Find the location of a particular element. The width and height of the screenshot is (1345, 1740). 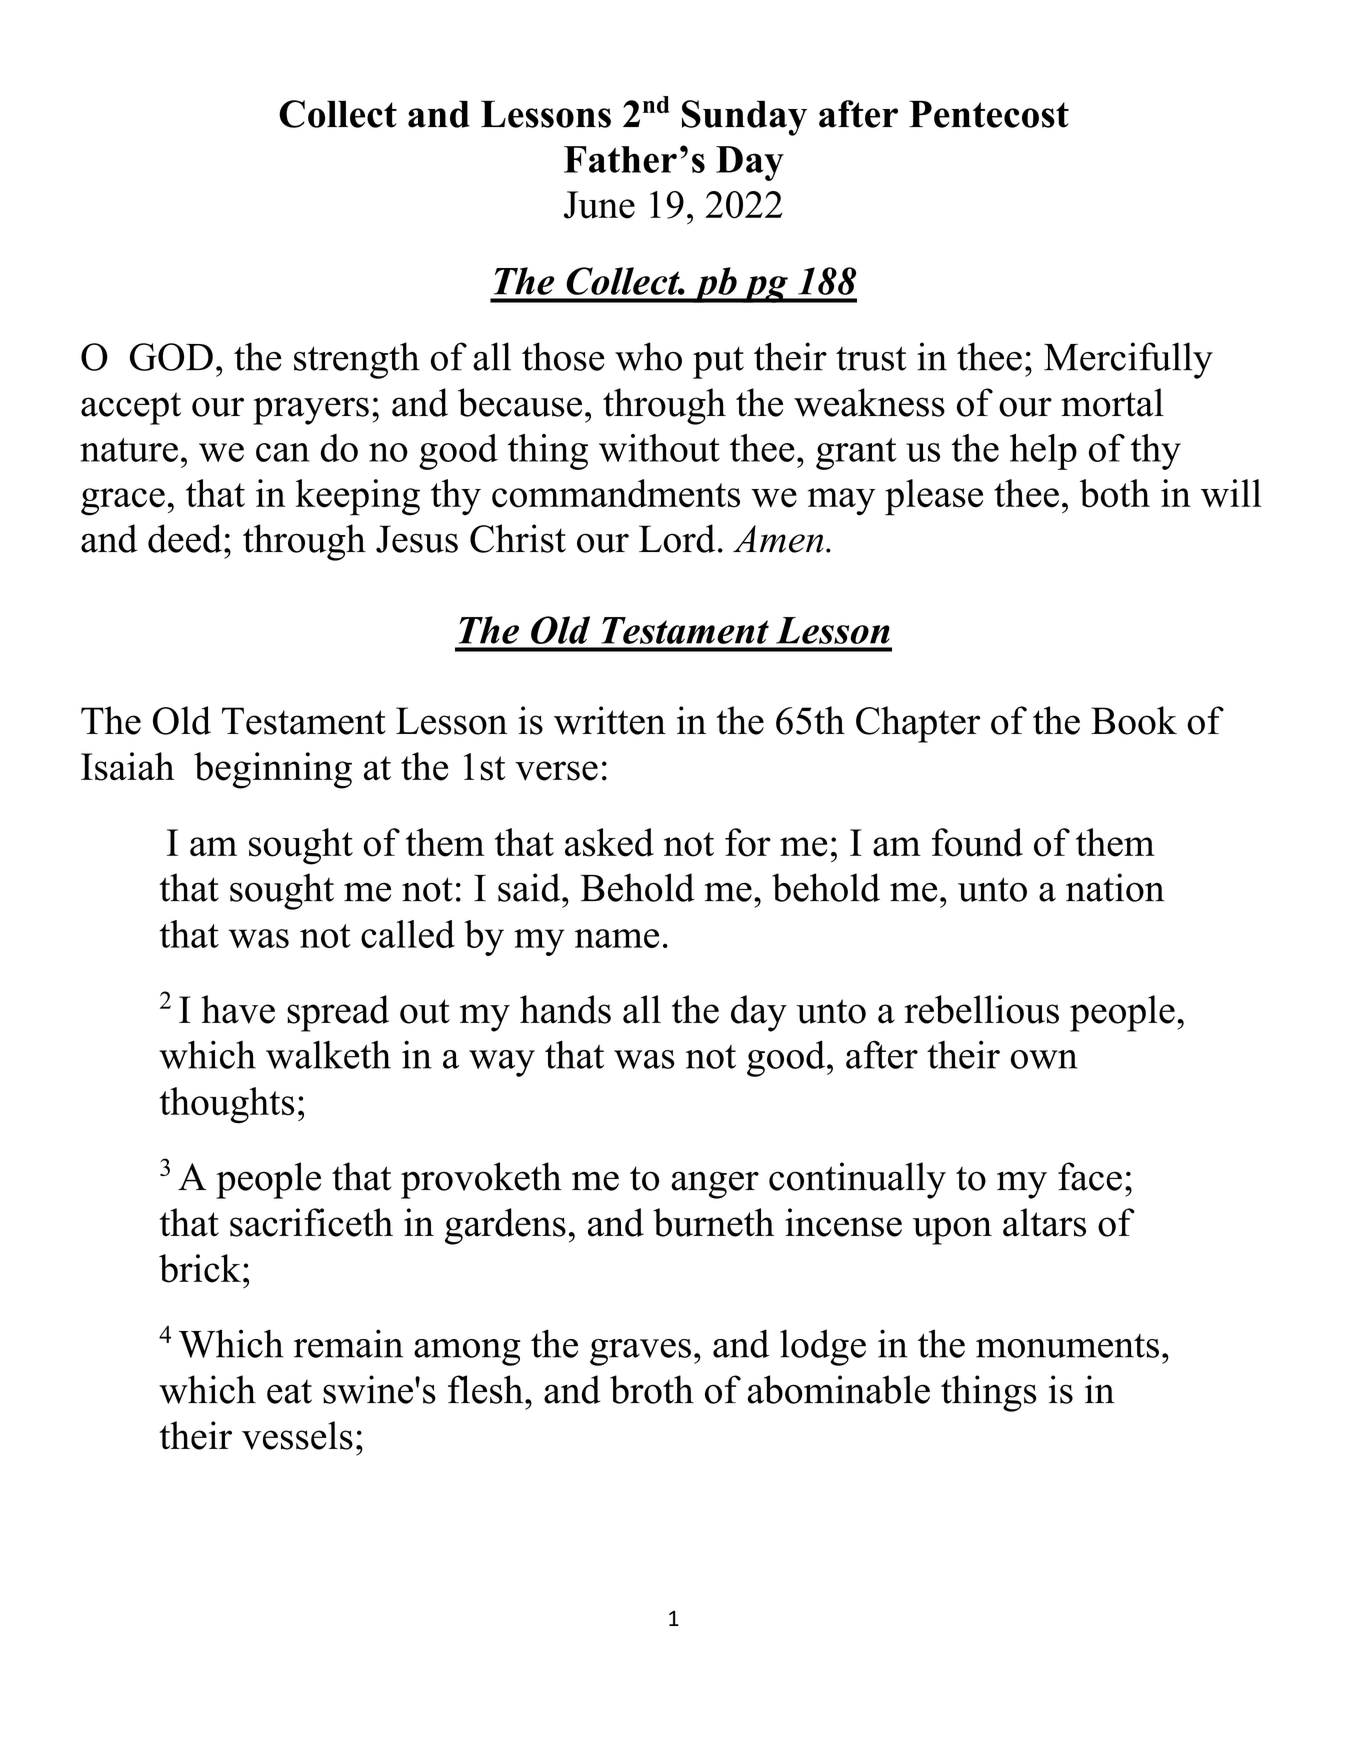

monuments is located at coordinates (1067, 1346).
